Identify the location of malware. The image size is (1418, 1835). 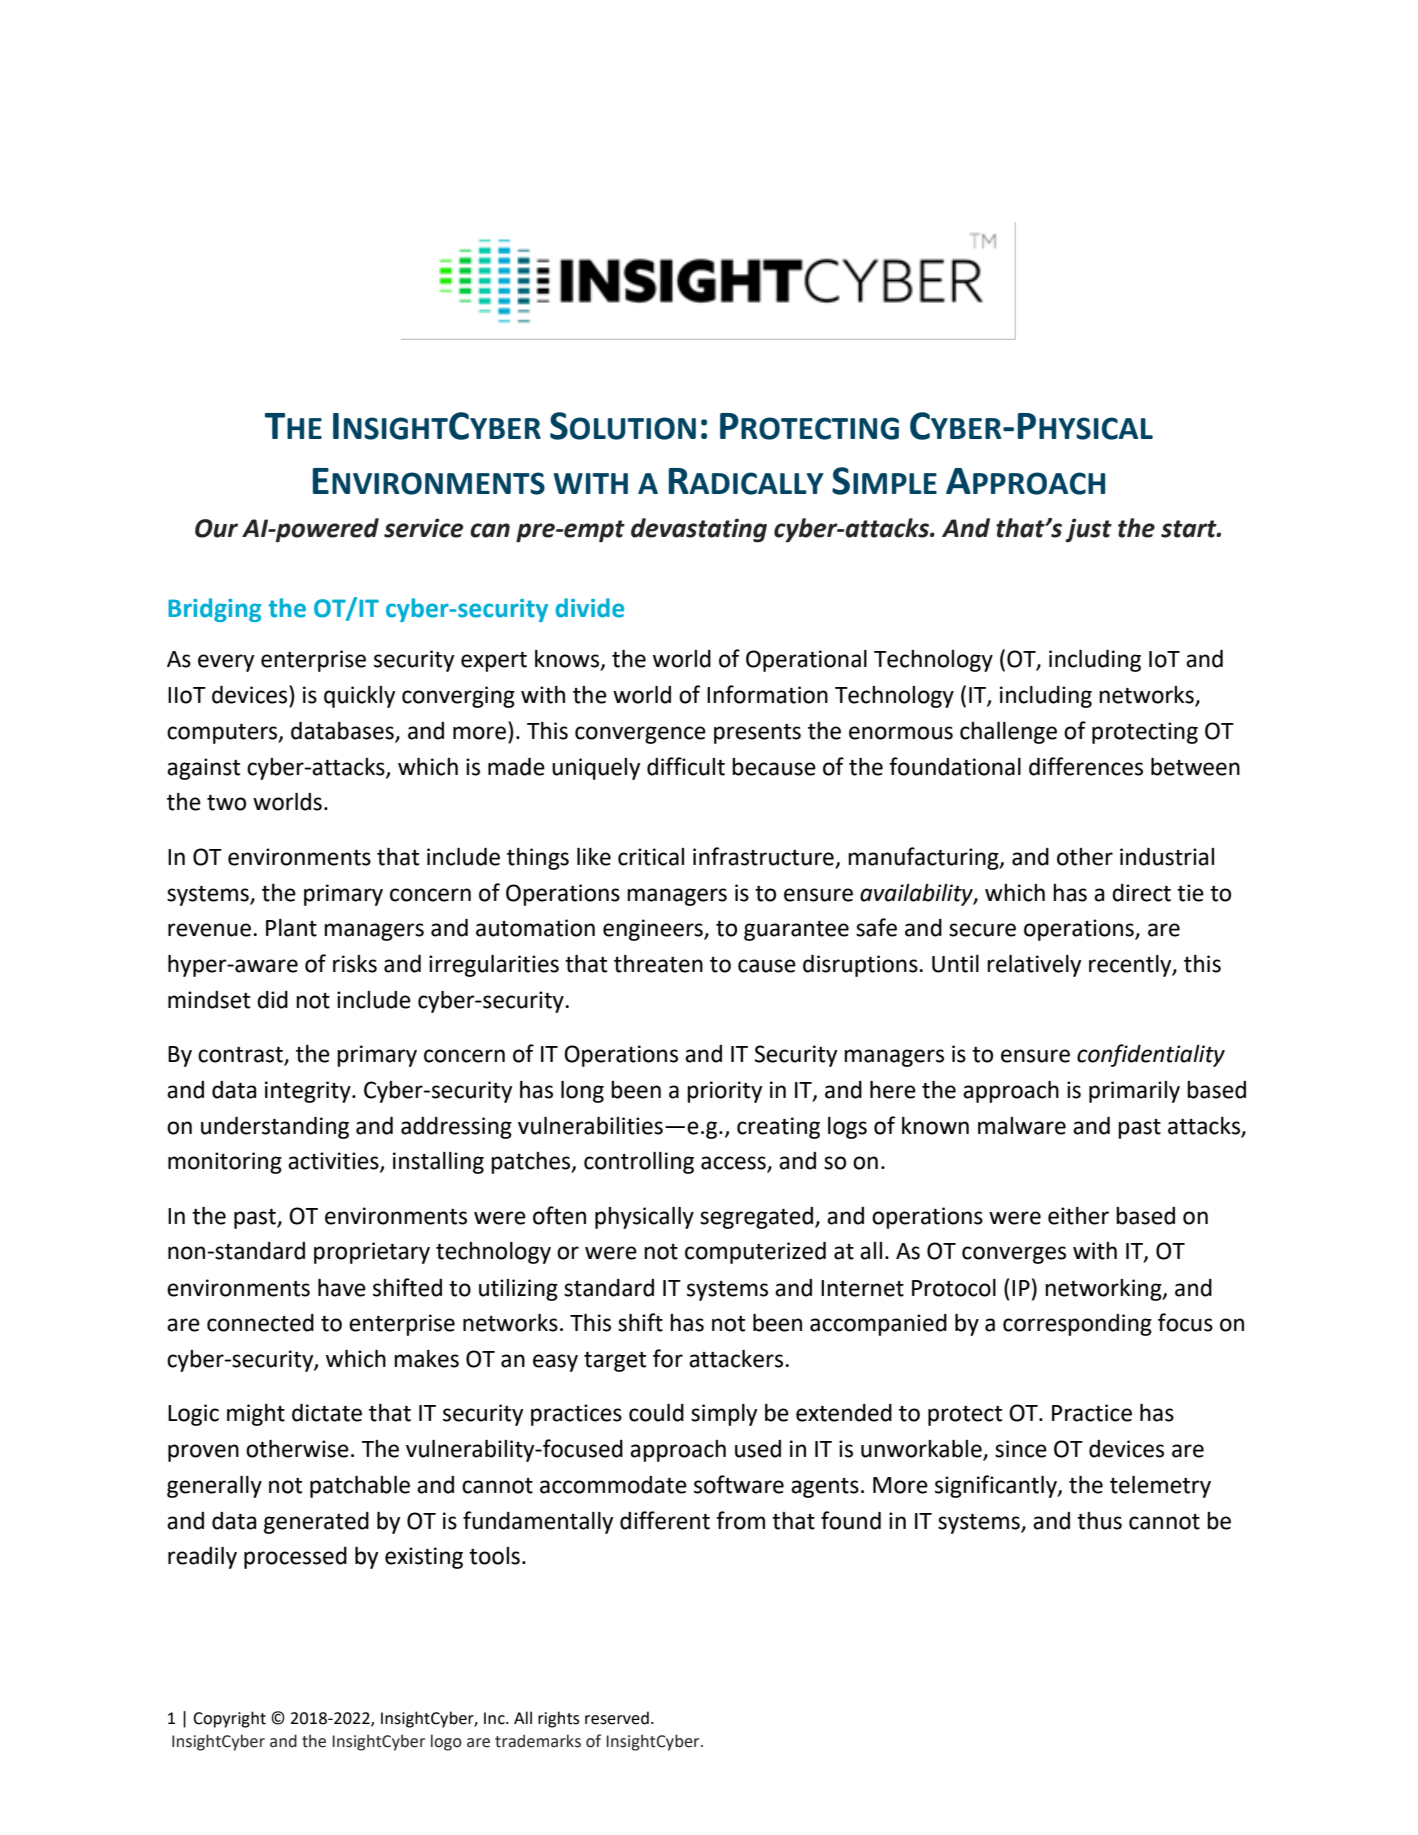
(1022, 1126).
